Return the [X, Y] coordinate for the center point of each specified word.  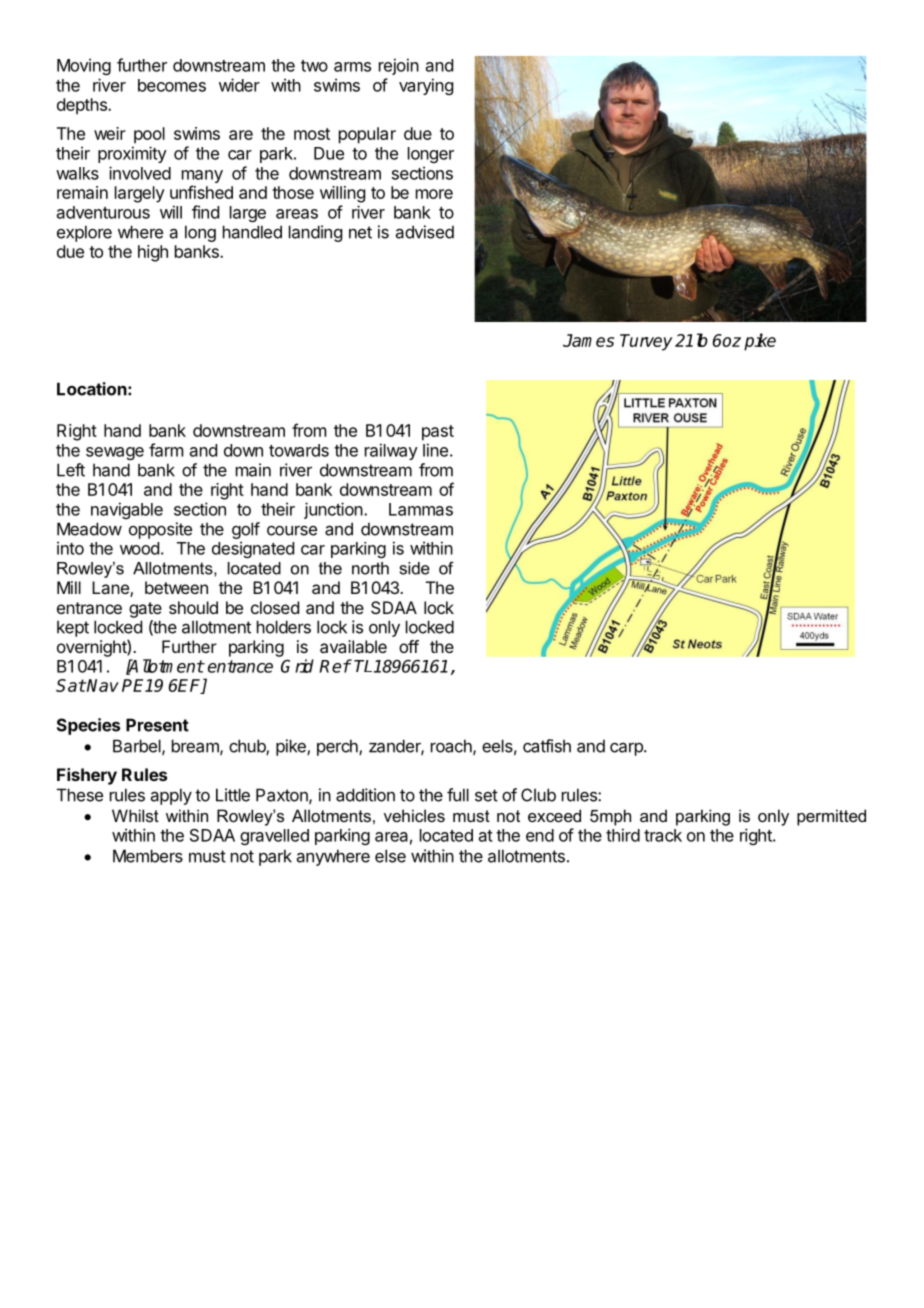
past [438, 433]
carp [627, 749]
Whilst [135, 815]
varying [426, 86]
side [415, 568]
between [176, 587]
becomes [172, 85]
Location [92, 389]
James [588, 340]
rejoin [399, 66]
